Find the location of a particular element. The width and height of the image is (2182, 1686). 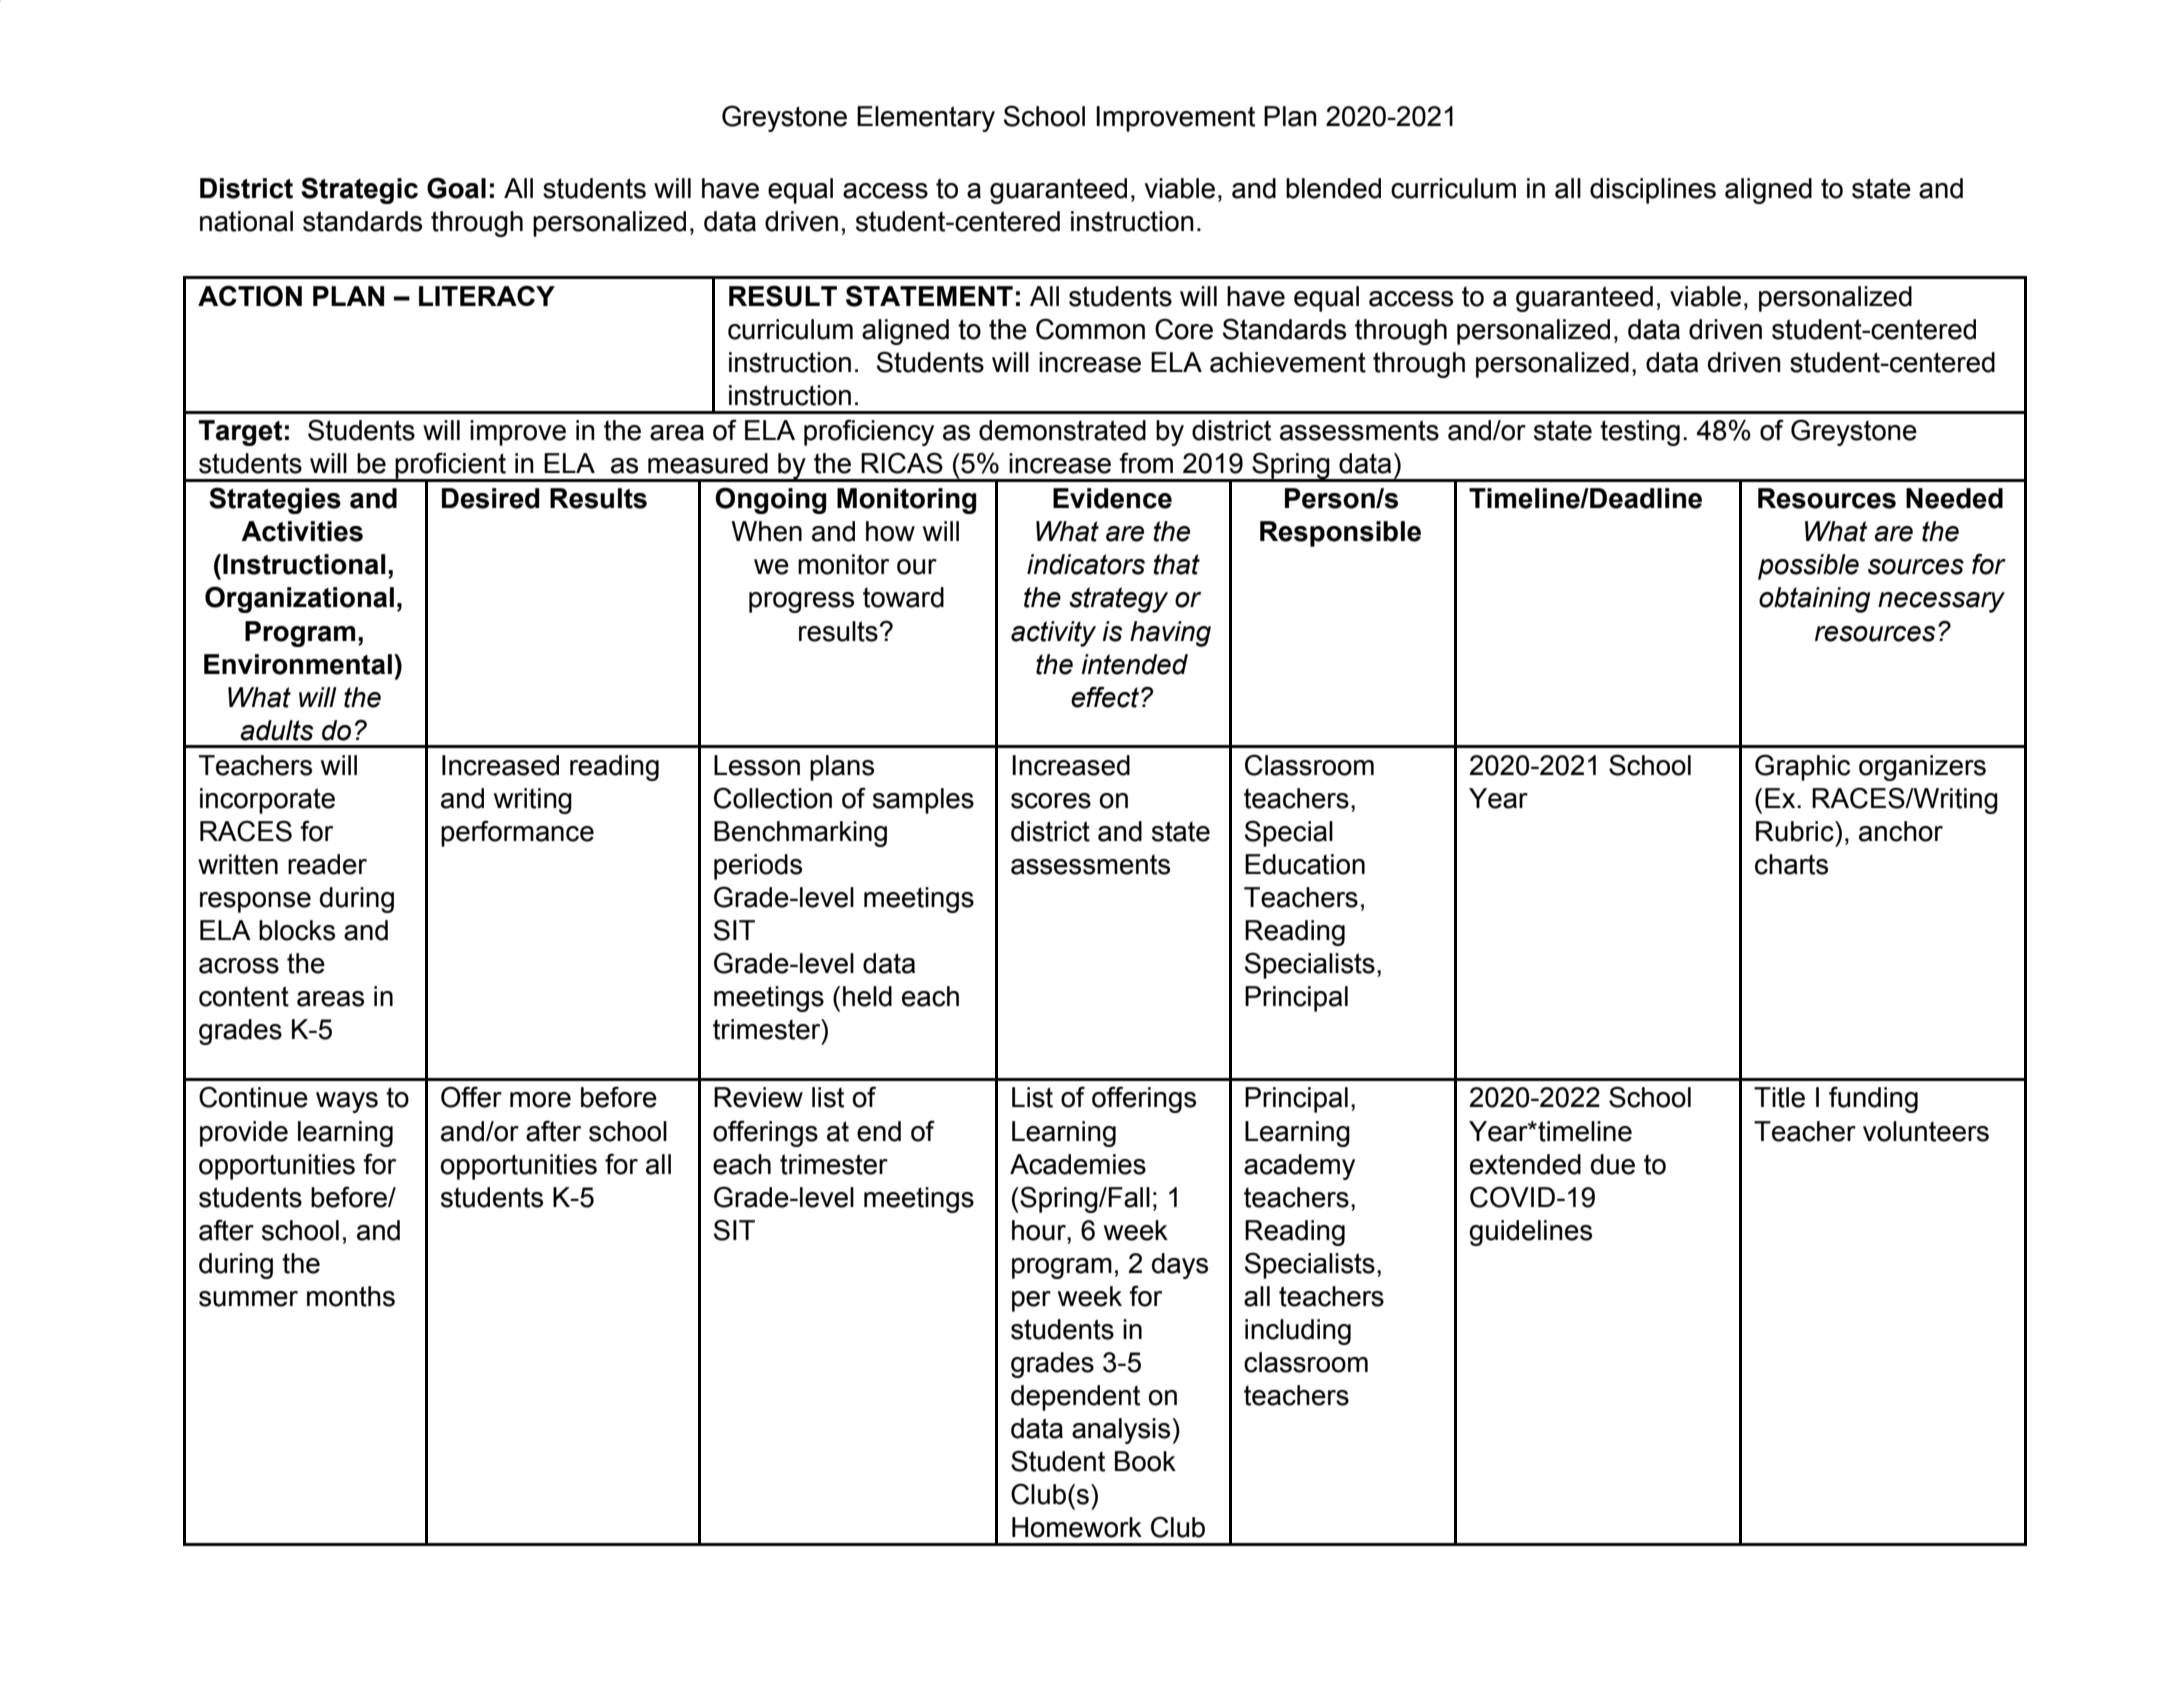

Goal is located at coordinates (456, 188).
